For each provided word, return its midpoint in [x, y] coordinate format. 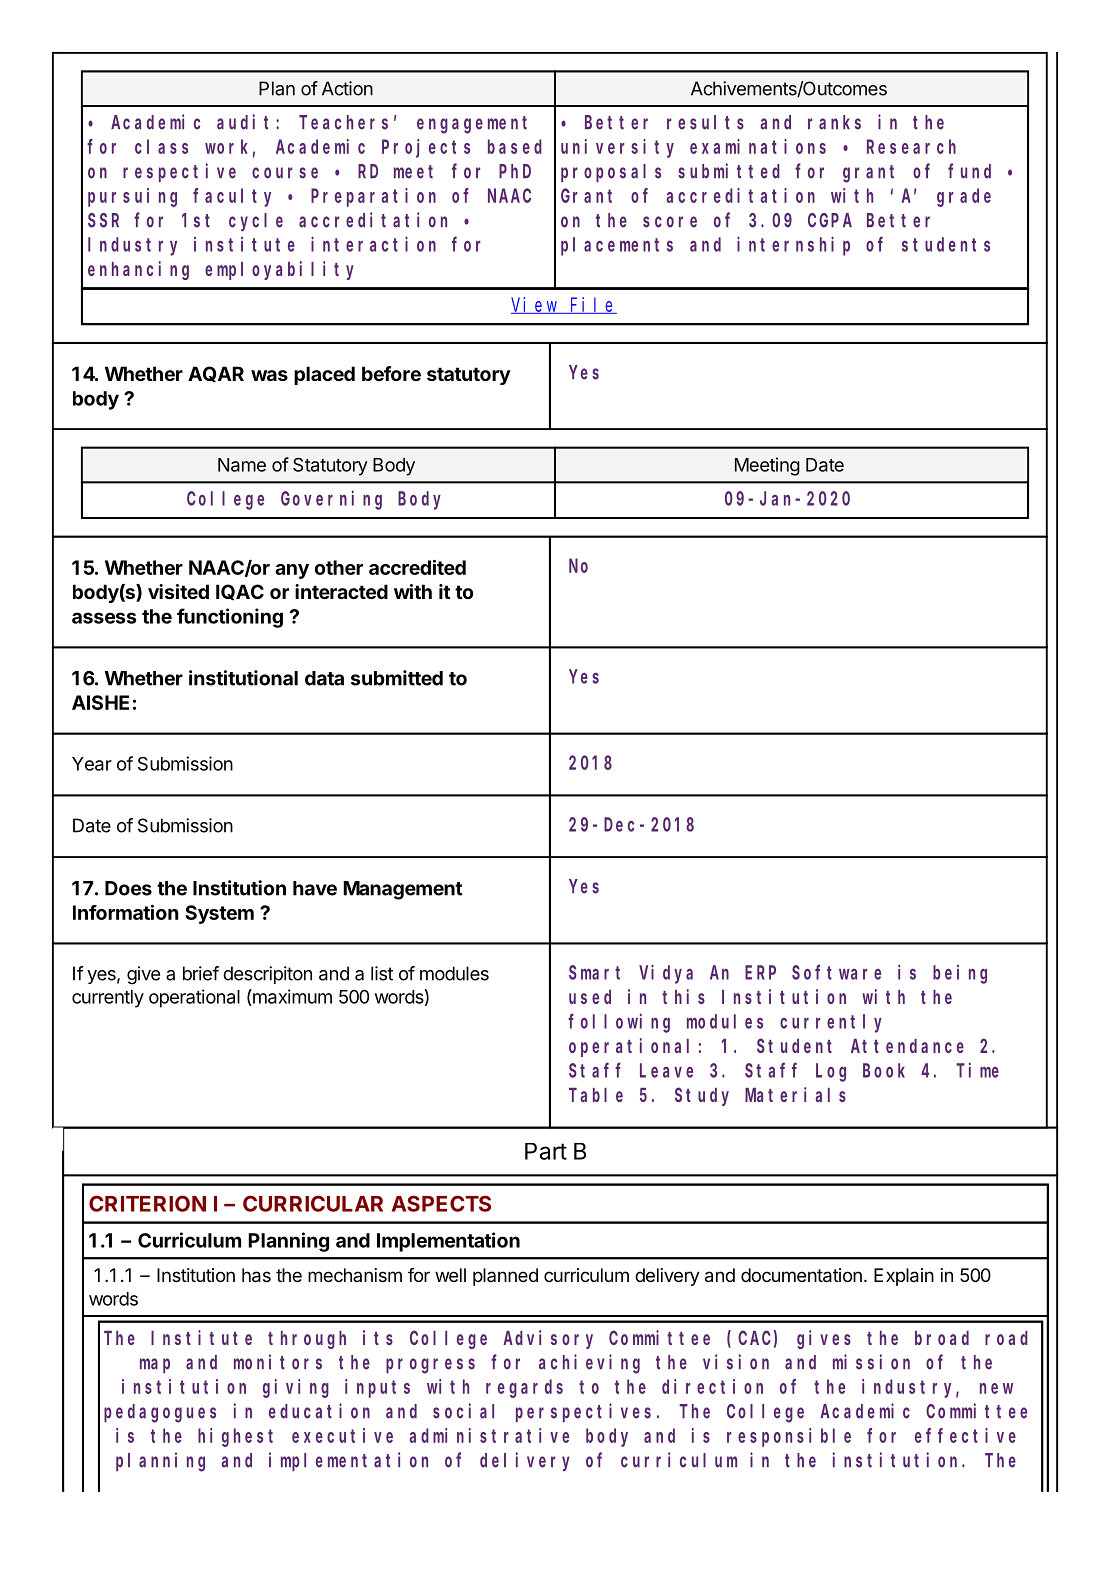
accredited [417, 567]
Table [596, 1095]
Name [242, 465]
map [155, 1365]
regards [524, 1388]
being [960, 974]
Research [911, 146]
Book [884, 1070]
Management [403, 890]
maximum [291, 996]
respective [179, 172]
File [592, 305]
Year [92, 764]
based [515, 146]
